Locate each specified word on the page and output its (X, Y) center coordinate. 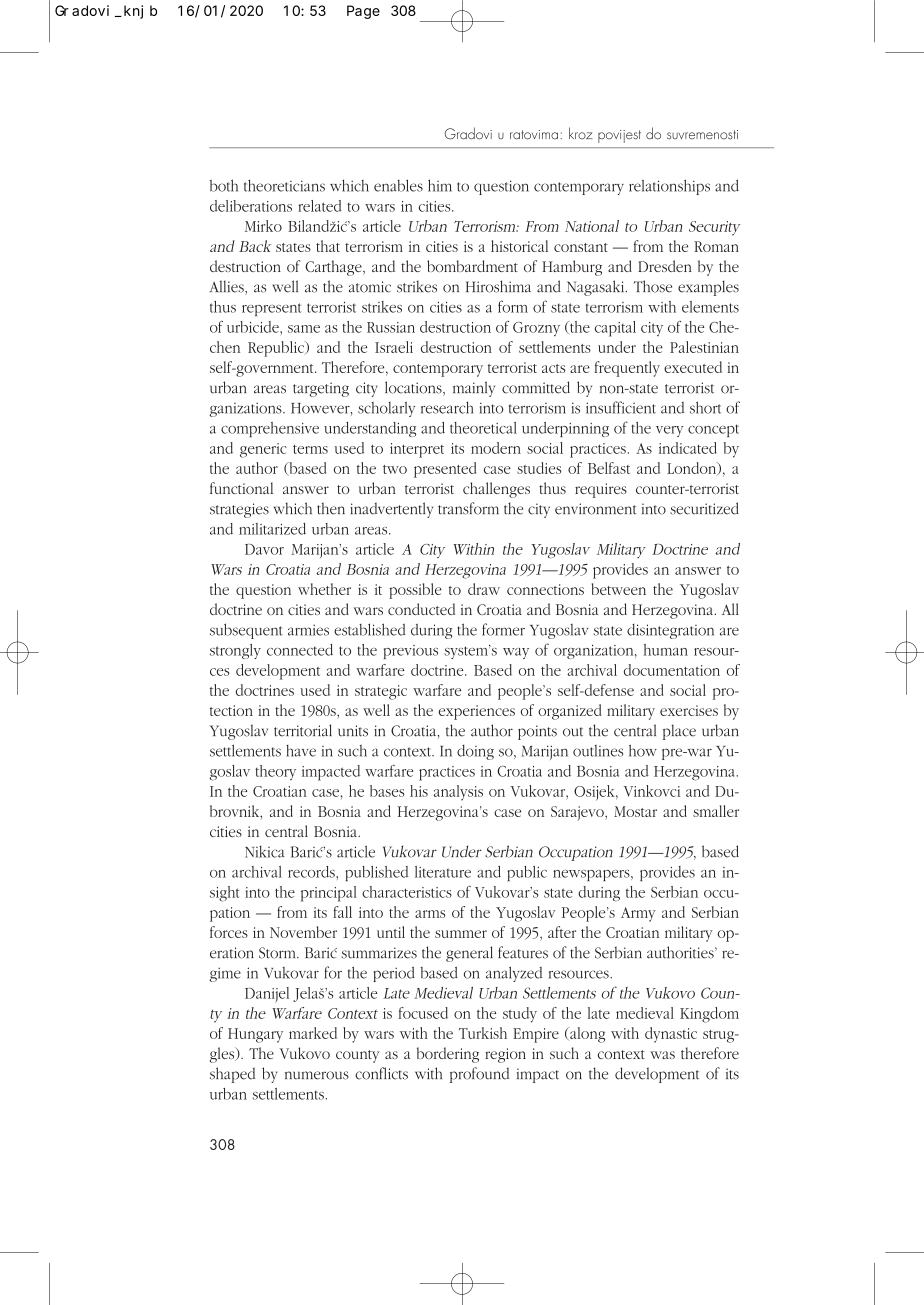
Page (363, 12)
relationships (669, 187)
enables (398, 185)
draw (484, 589)
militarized (272, 529)
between (619, 589)
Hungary (255, 1035)
